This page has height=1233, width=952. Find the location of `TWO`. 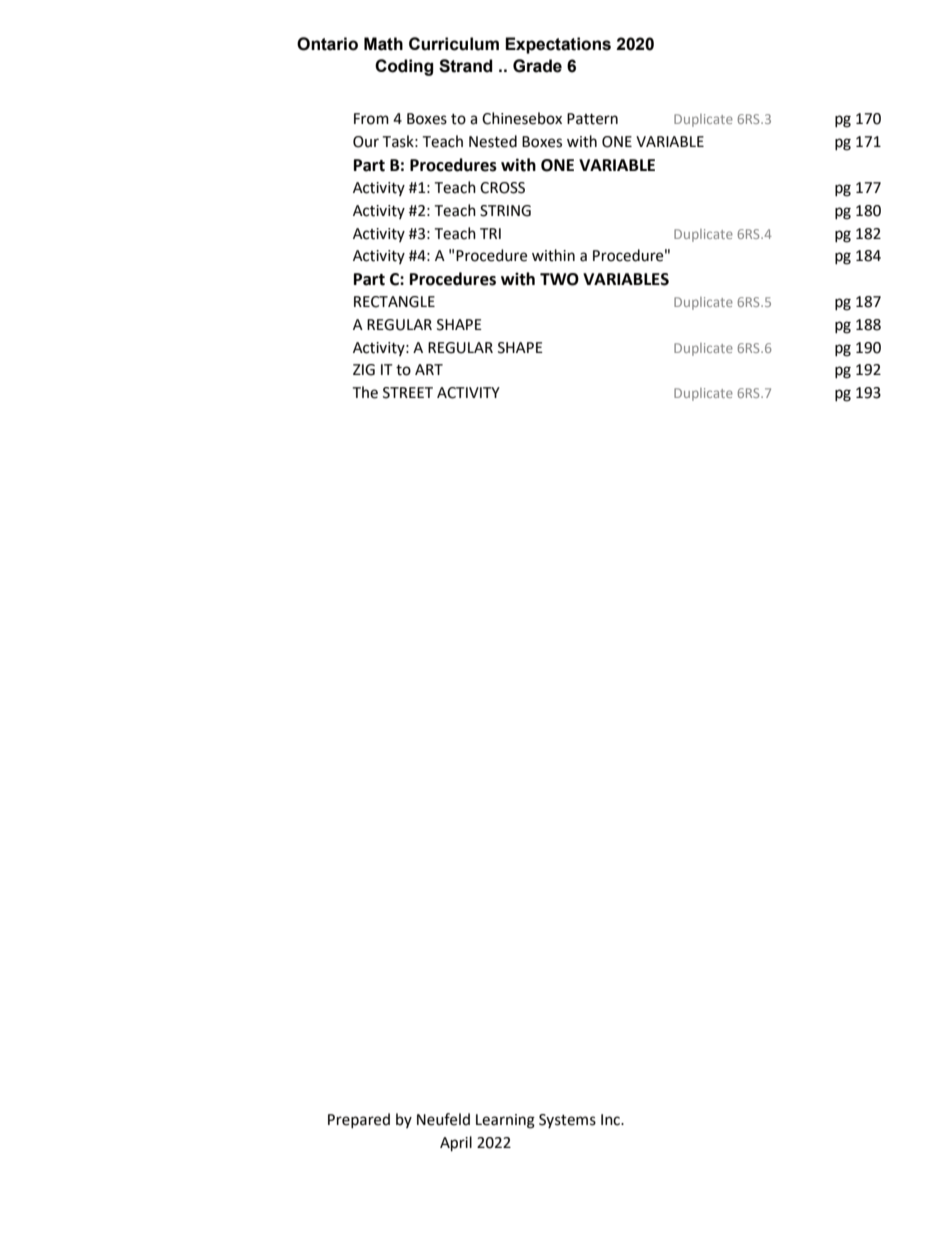

TWO is located at coordinates (559, 279).
